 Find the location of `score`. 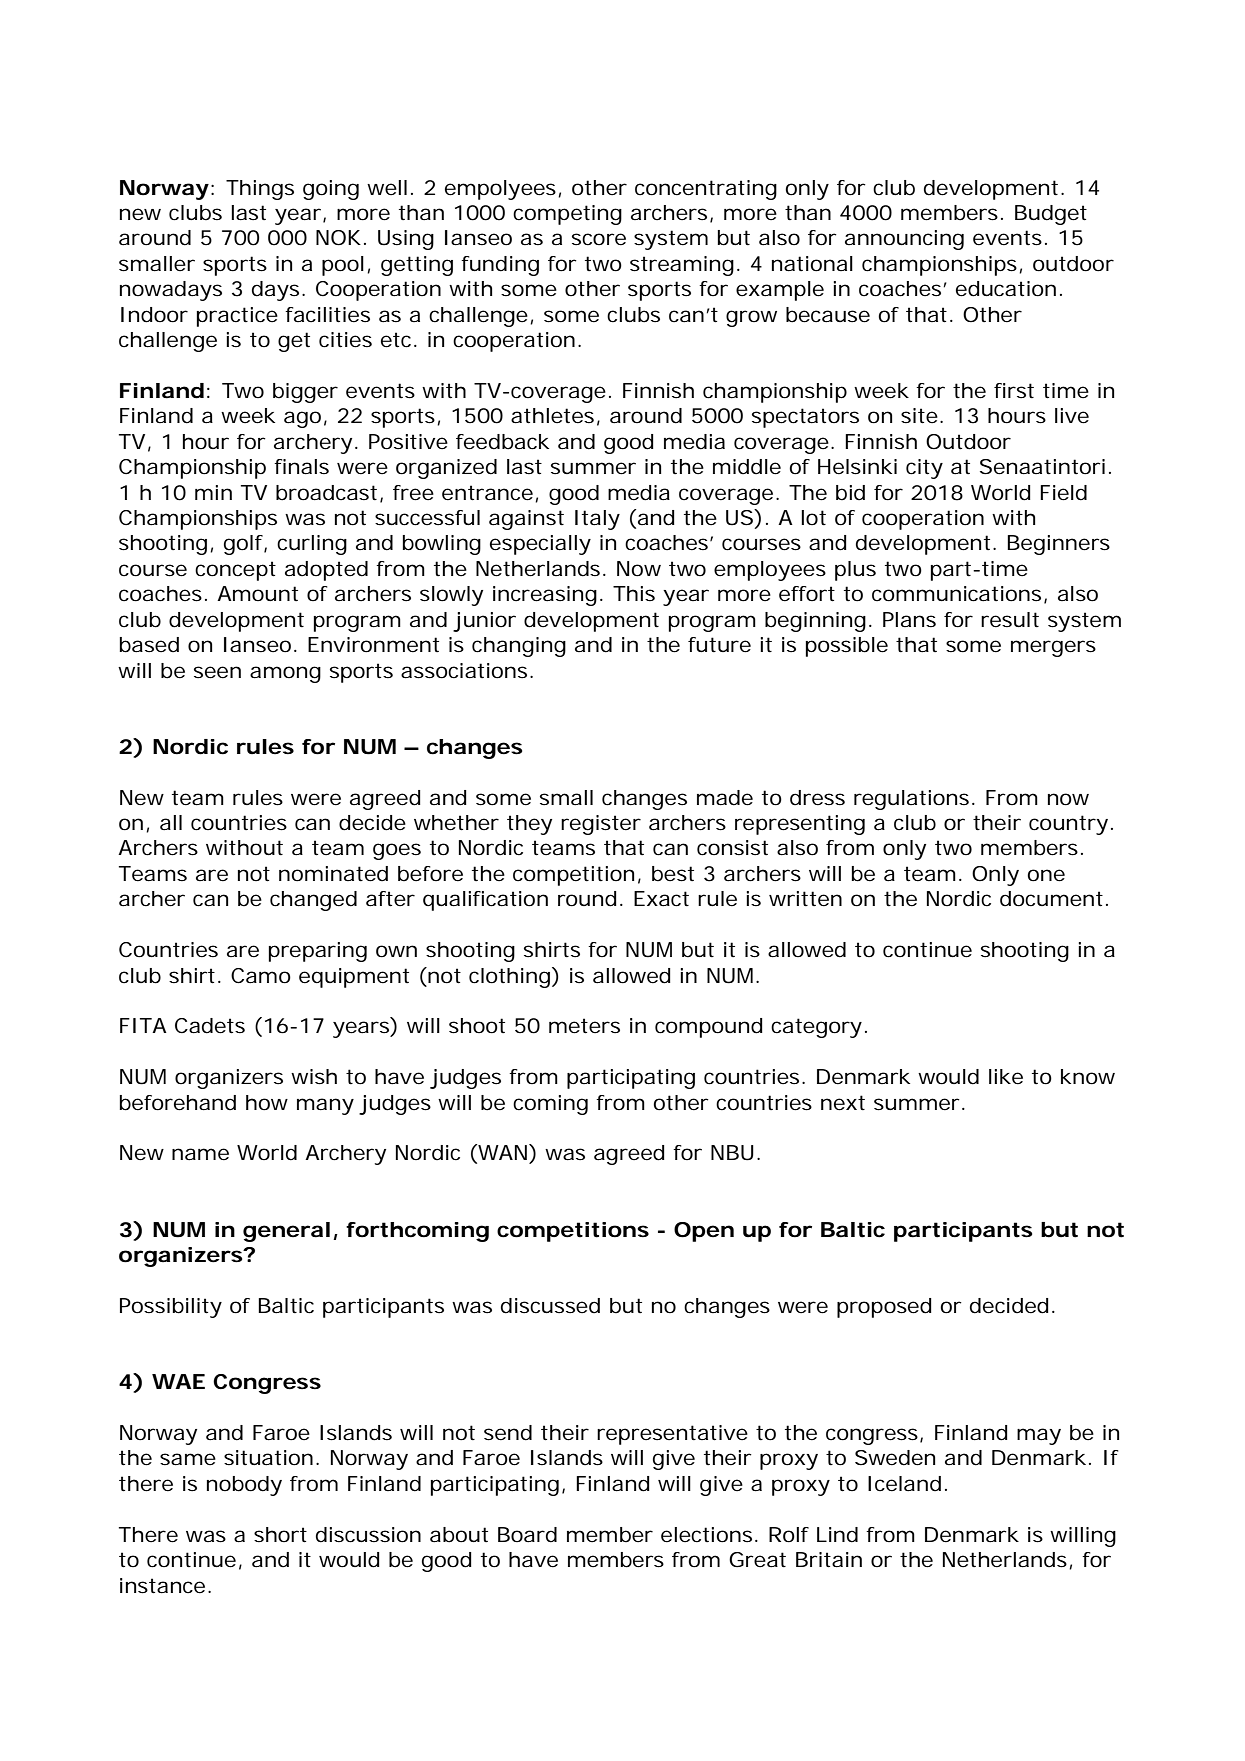

score is located at coordinates (599, 239).
